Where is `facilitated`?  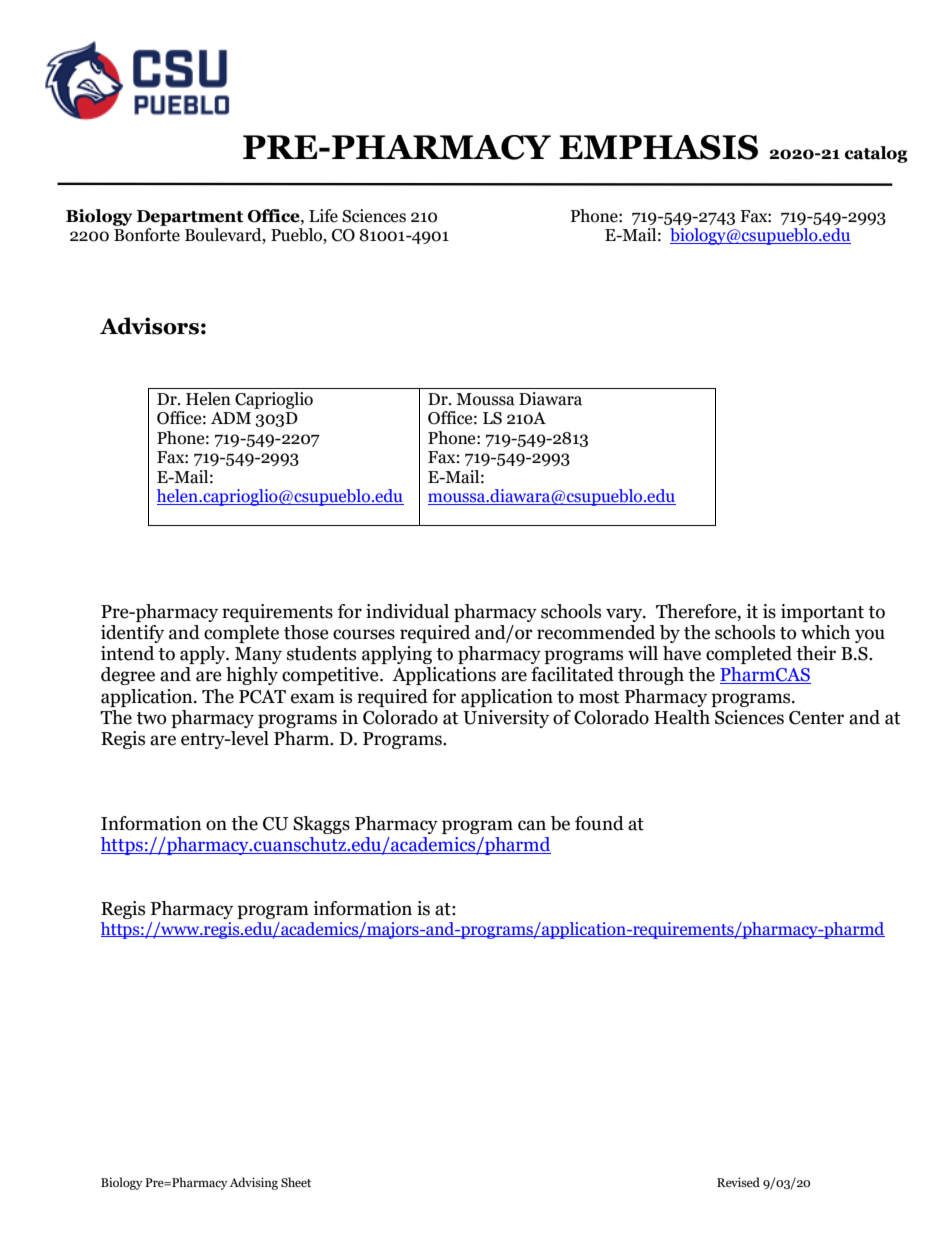
facilitated is located at coordinates (572, 674).
